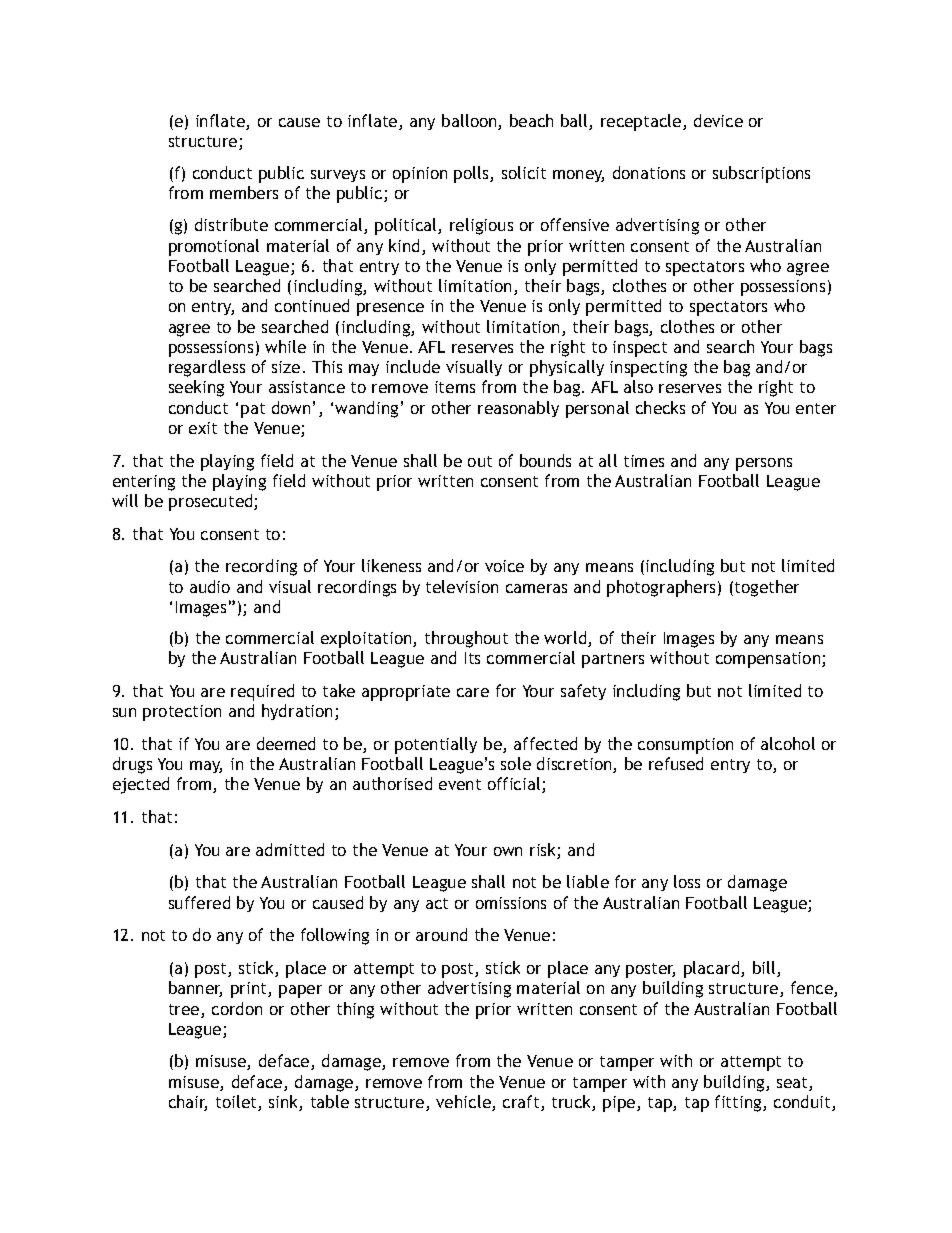  What do you see at coordinates (462, 586) in the document?
I see `television` at bounding box center [462, 586].
